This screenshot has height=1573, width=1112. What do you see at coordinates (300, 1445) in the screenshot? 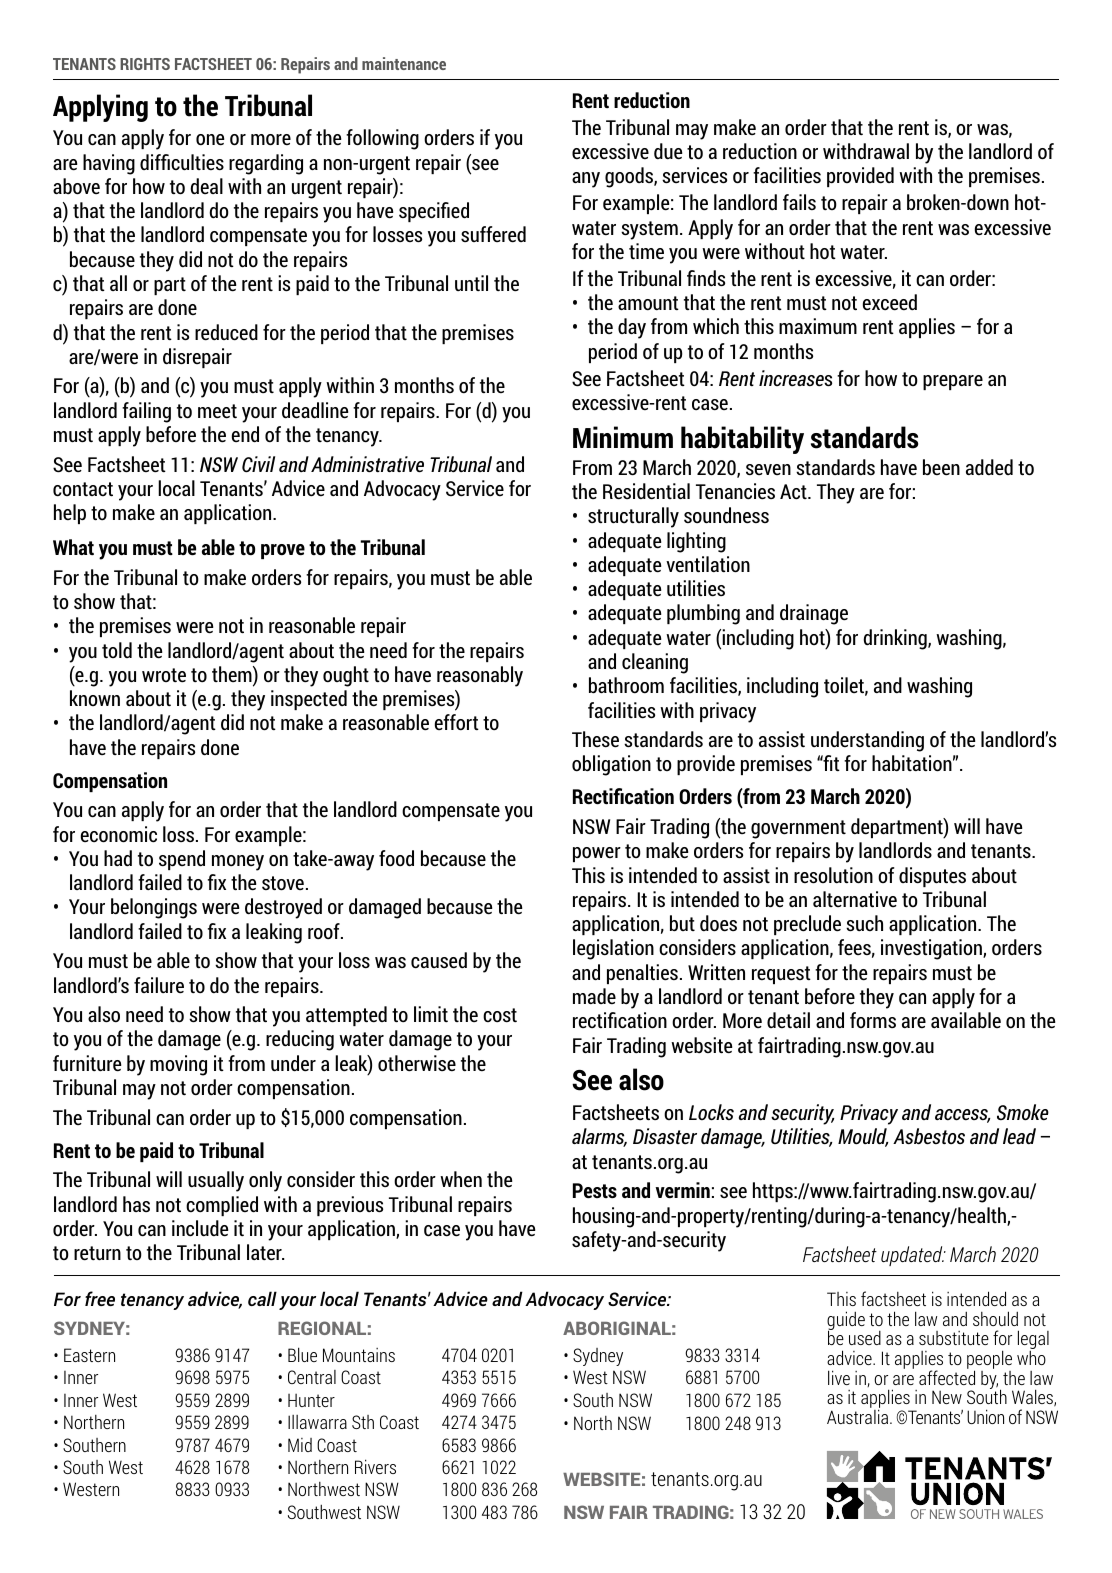
I see `Mid` at bounding box center [300, 1445].
